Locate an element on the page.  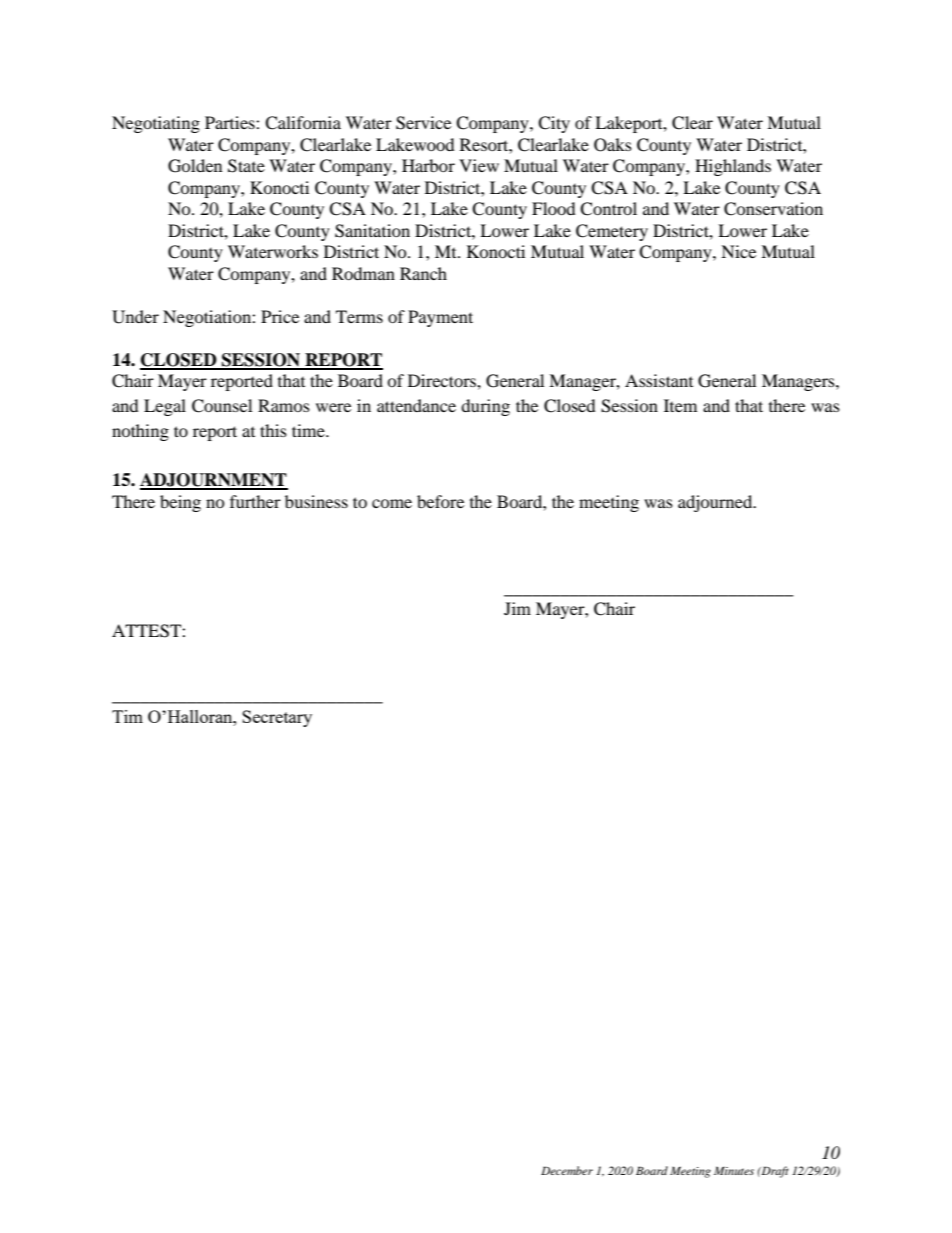
Golden is located at coordinates (195, 166).
